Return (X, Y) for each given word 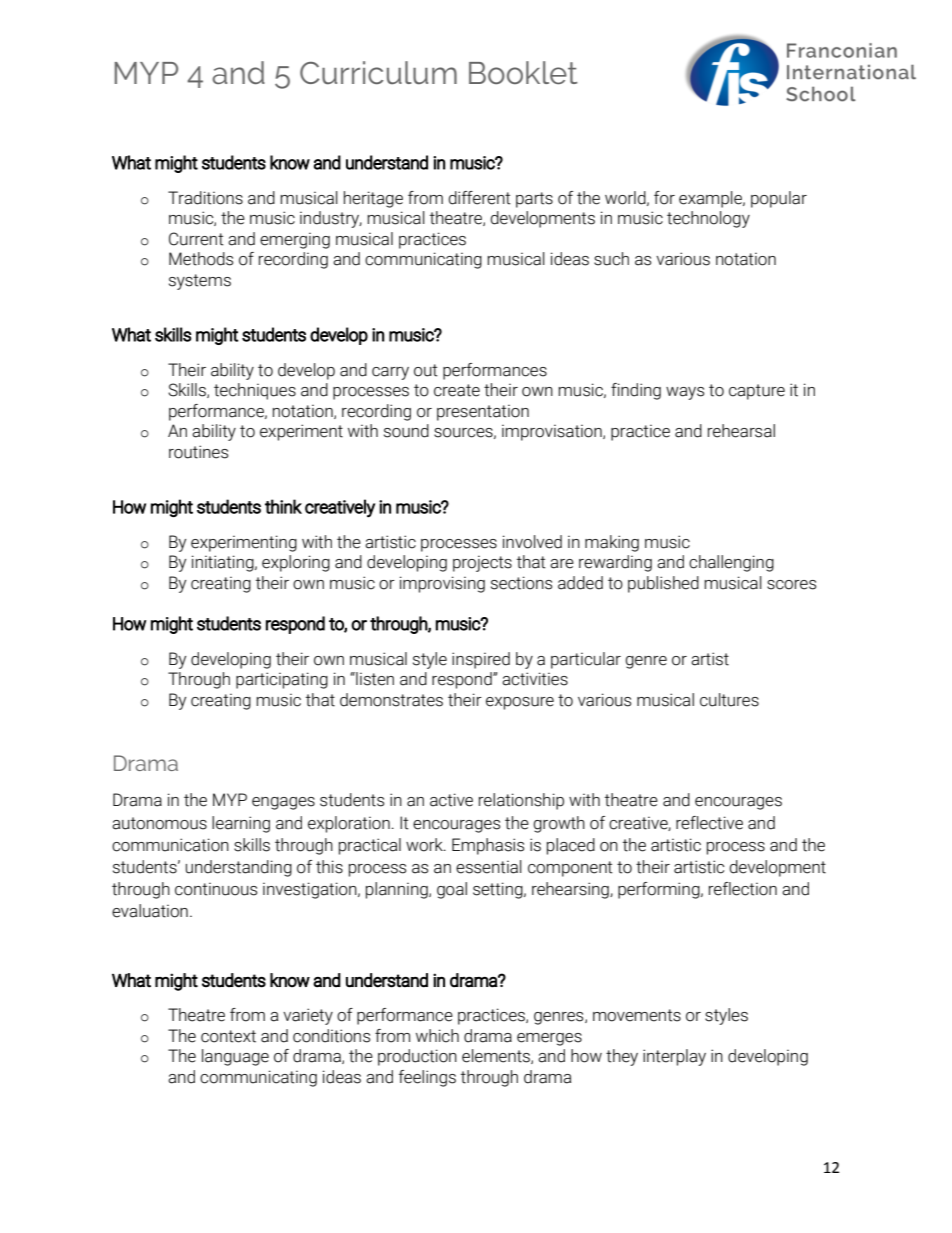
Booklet (523, 73)
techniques (255, 391)
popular (779, 199)
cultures (729, 700)
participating (282, 680)
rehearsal (741, 431)
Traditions (205, 198)
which (437, 1036)
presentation (483, 412)
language (235, 1057)
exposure (520, 703)
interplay (674, 1057)
